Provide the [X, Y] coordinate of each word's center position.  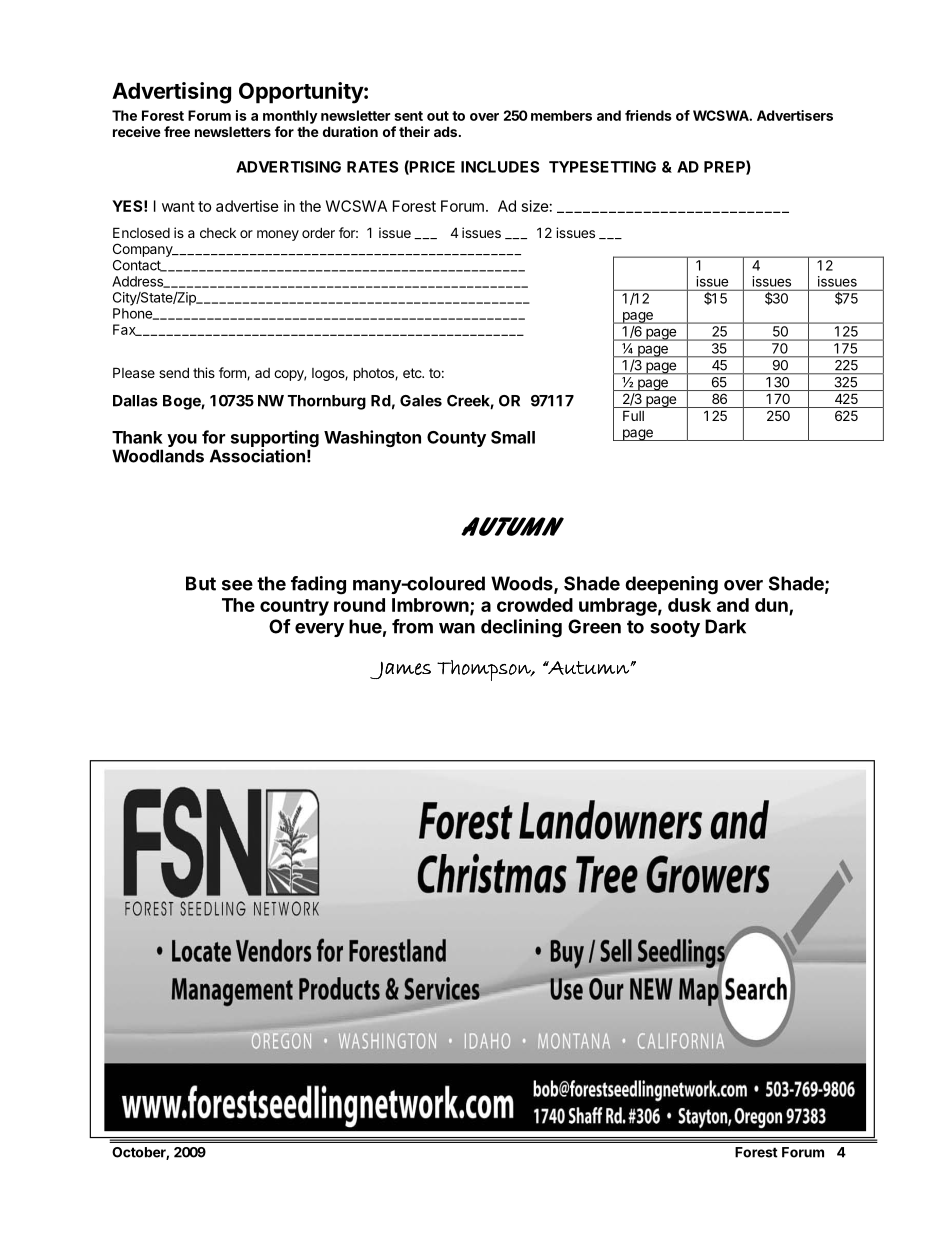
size [535, 206]
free [177, 131]
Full [633, 415]
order [318, 232]
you [182, 442]
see [237, 585]
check [218, 233]
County [456, 439]
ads [445, 131]
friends [648, 115]
